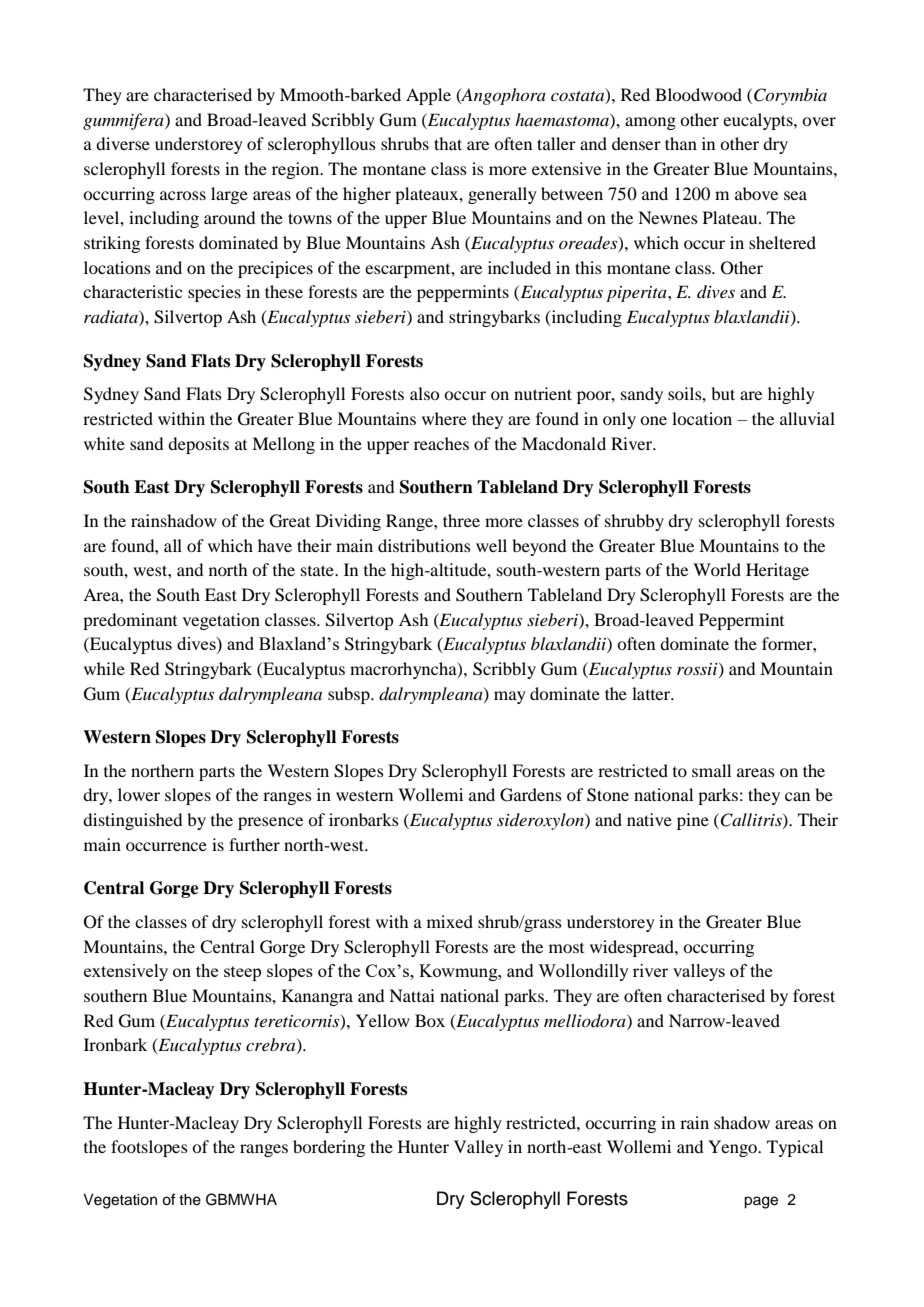 The width and height of the page is (924, 1307). What do you see at coordinates (448, 143) in the page?
I see `that` at bounding box center [448, 143].
